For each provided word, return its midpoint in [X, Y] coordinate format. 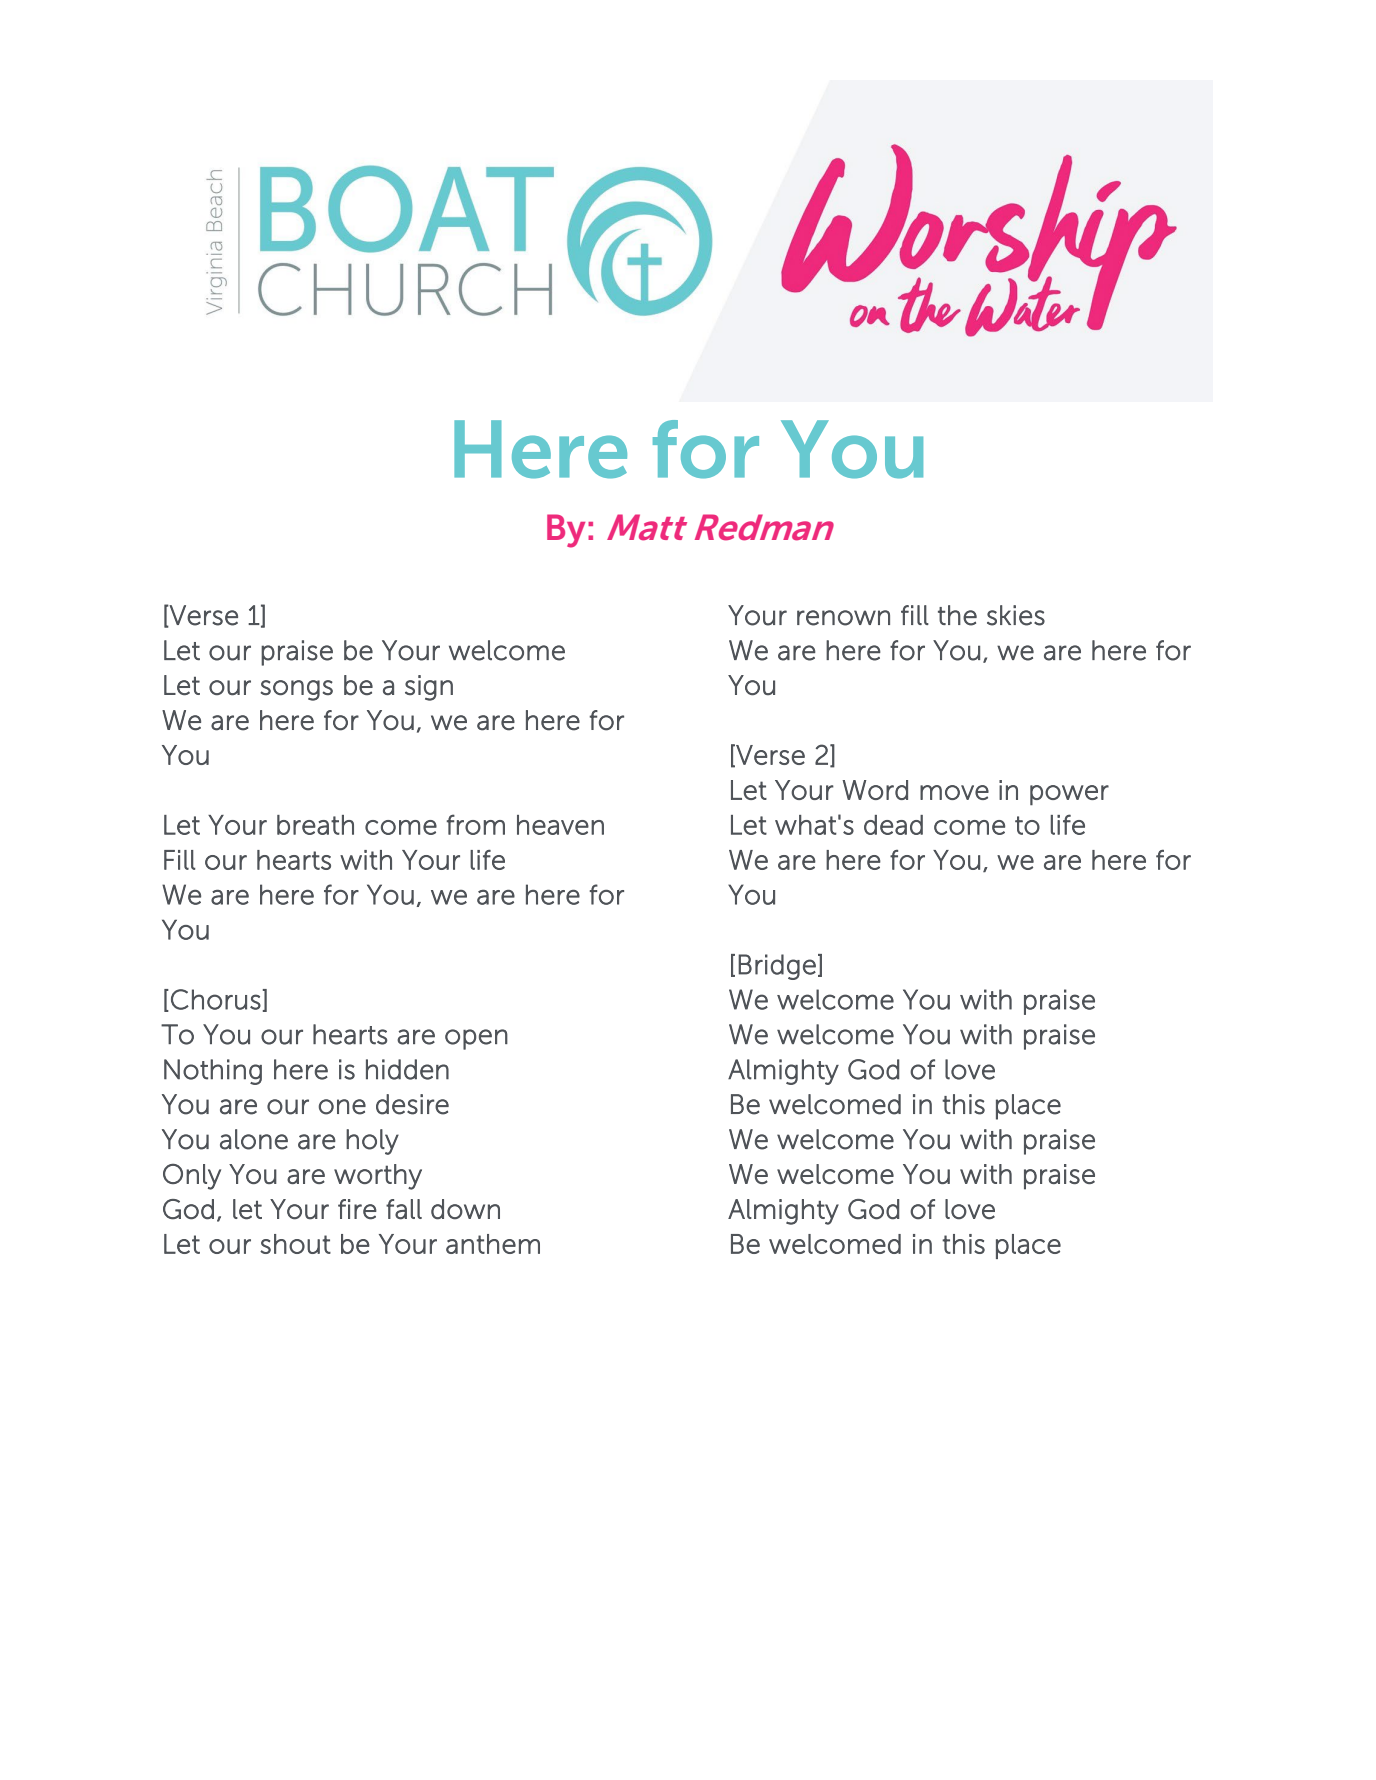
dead [893, 825]
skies [1016, 615]
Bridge [777, 967]
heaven [560, 825]
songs [296, 690]
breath [315, 825]
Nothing [213, 1072]
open [476, 1039]
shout [295, 1244]
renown [843, 618]
